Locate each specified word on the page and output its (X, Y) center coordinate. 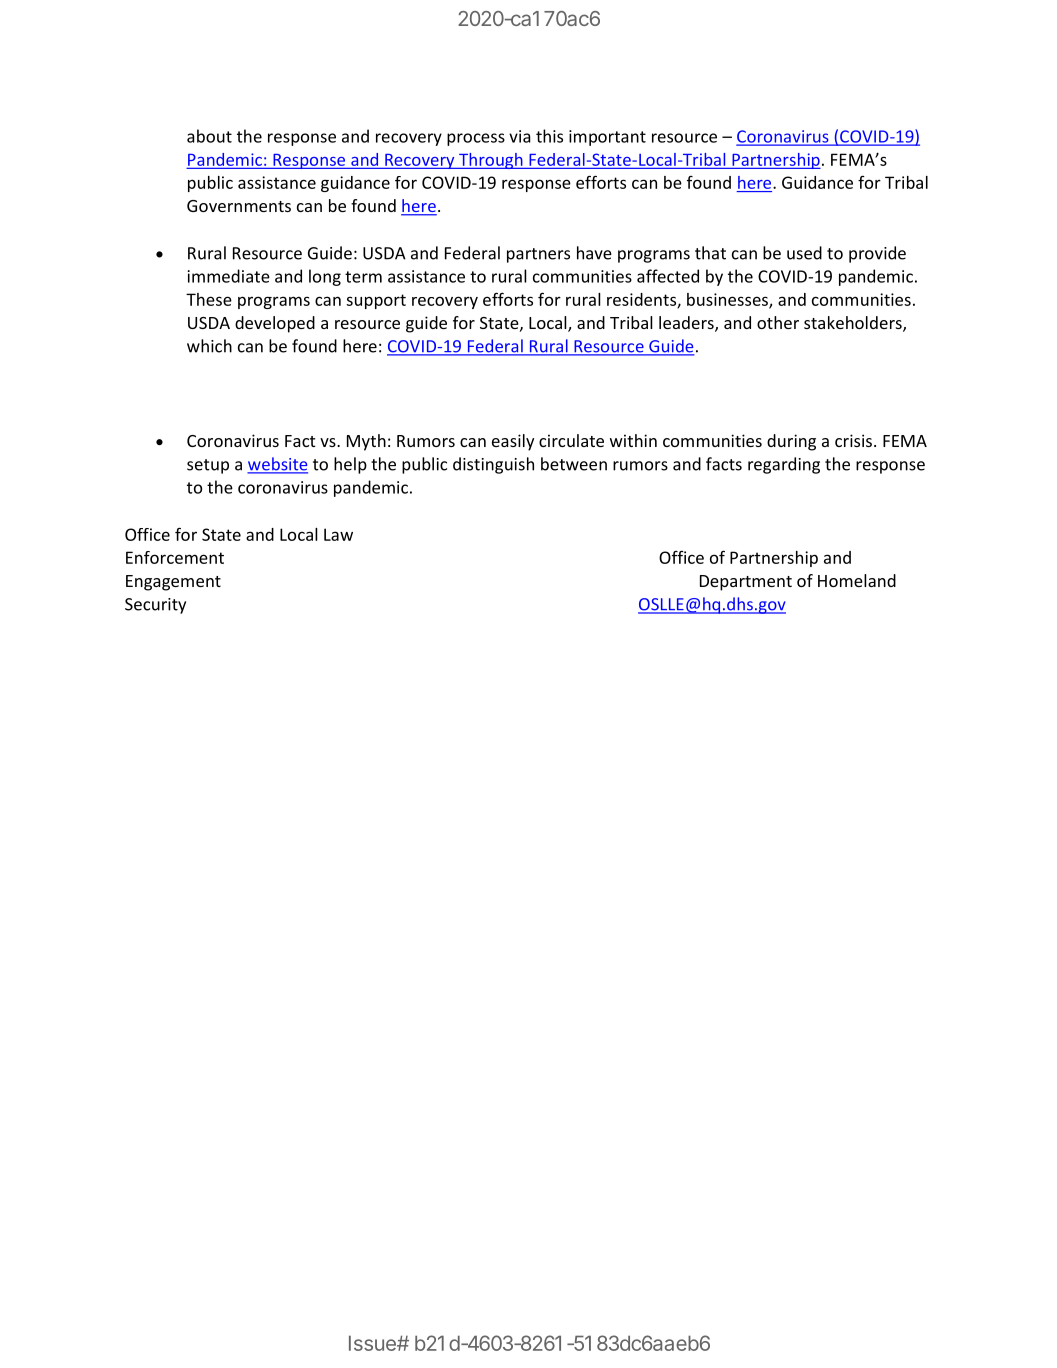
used (804, 253)
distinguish (493, 465)
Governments (239, 206)
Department (746, 583)
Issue (373, 1343)
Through (491, 161)
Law (338, 534)
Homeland (857, 580)
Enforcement (175, 557)
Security (155, 606)
